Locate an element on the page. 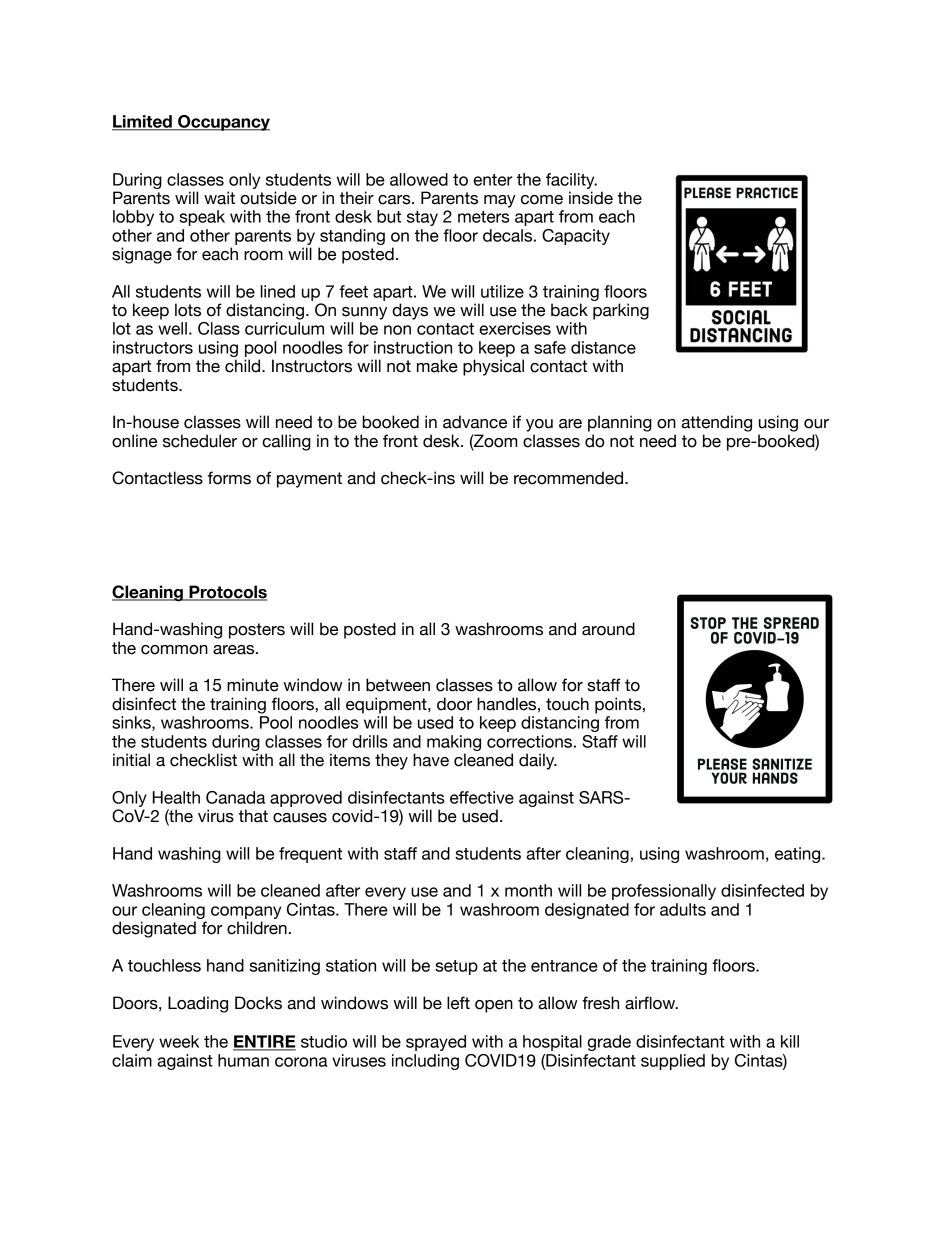 The width and height of the document is (952, 1233). week is located at coordinates (179, 1041).
